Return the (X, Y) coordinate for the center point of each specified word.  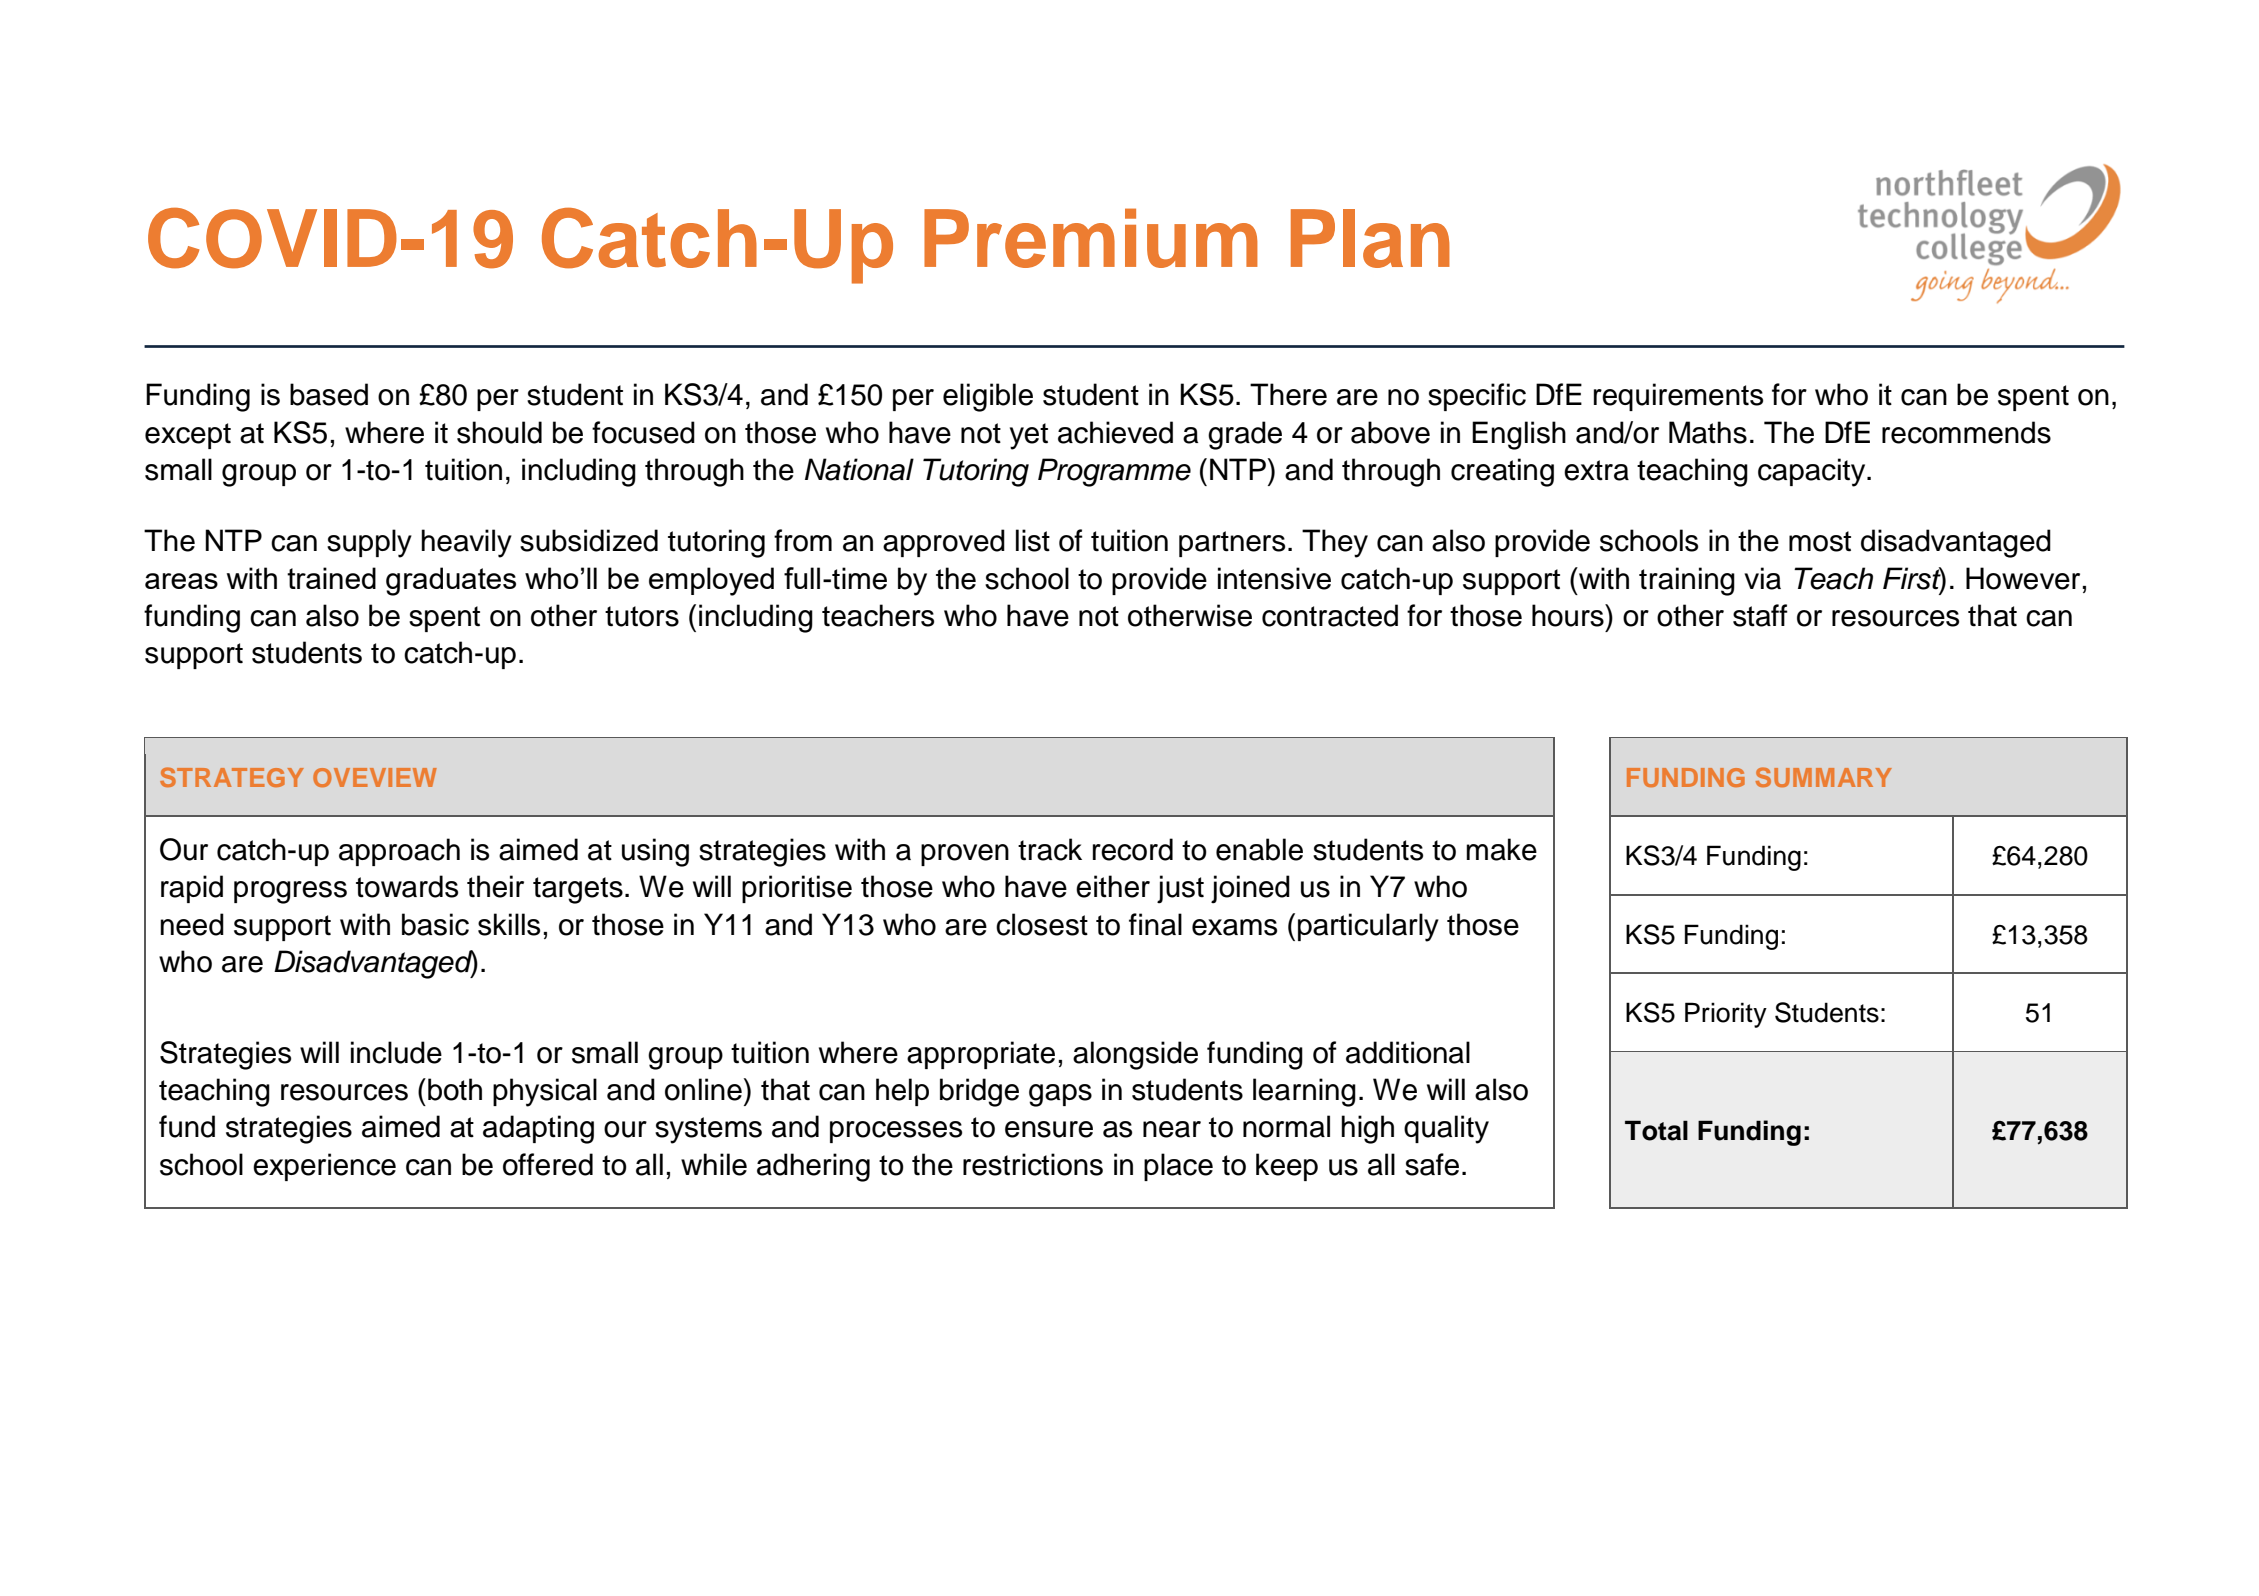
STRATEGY (232, 777)
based (329, 394)
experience (324, 1167)
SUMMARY (1824, 777)
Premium (1091, 238)
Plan (1370, 238)
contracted (1330, 615)
